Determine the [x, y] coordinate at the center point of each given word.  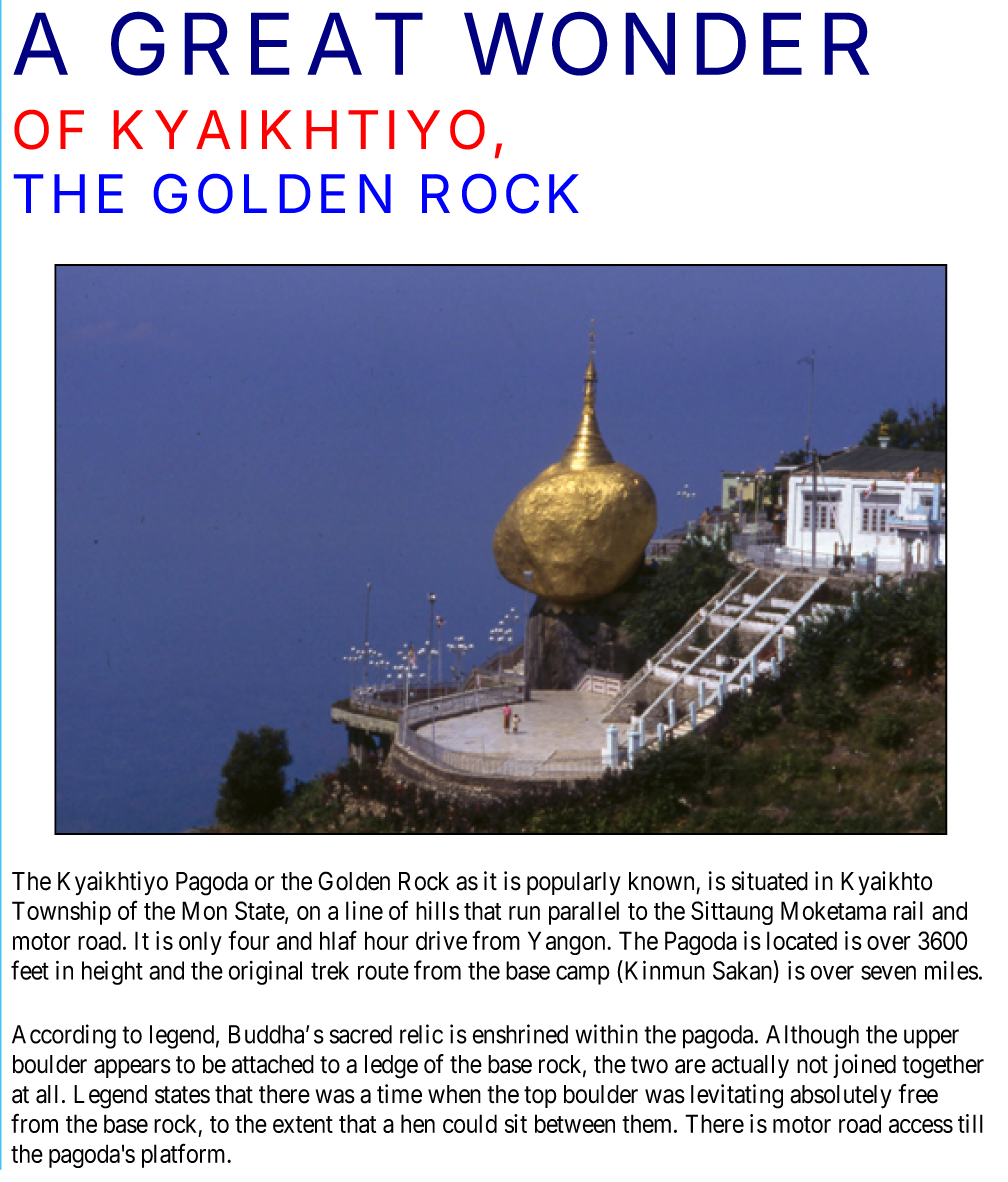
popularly [574, 884]
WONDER [667, 43]
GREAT [267, 43]
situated [770, 881]
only [200, 943]
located [802, 940]
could [470, 1123]
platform [185, 1155]
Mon [204, 910]
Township [61, 913]
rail [908, 910]
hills [437, 910]
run [524, 913]
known [661, 881]
